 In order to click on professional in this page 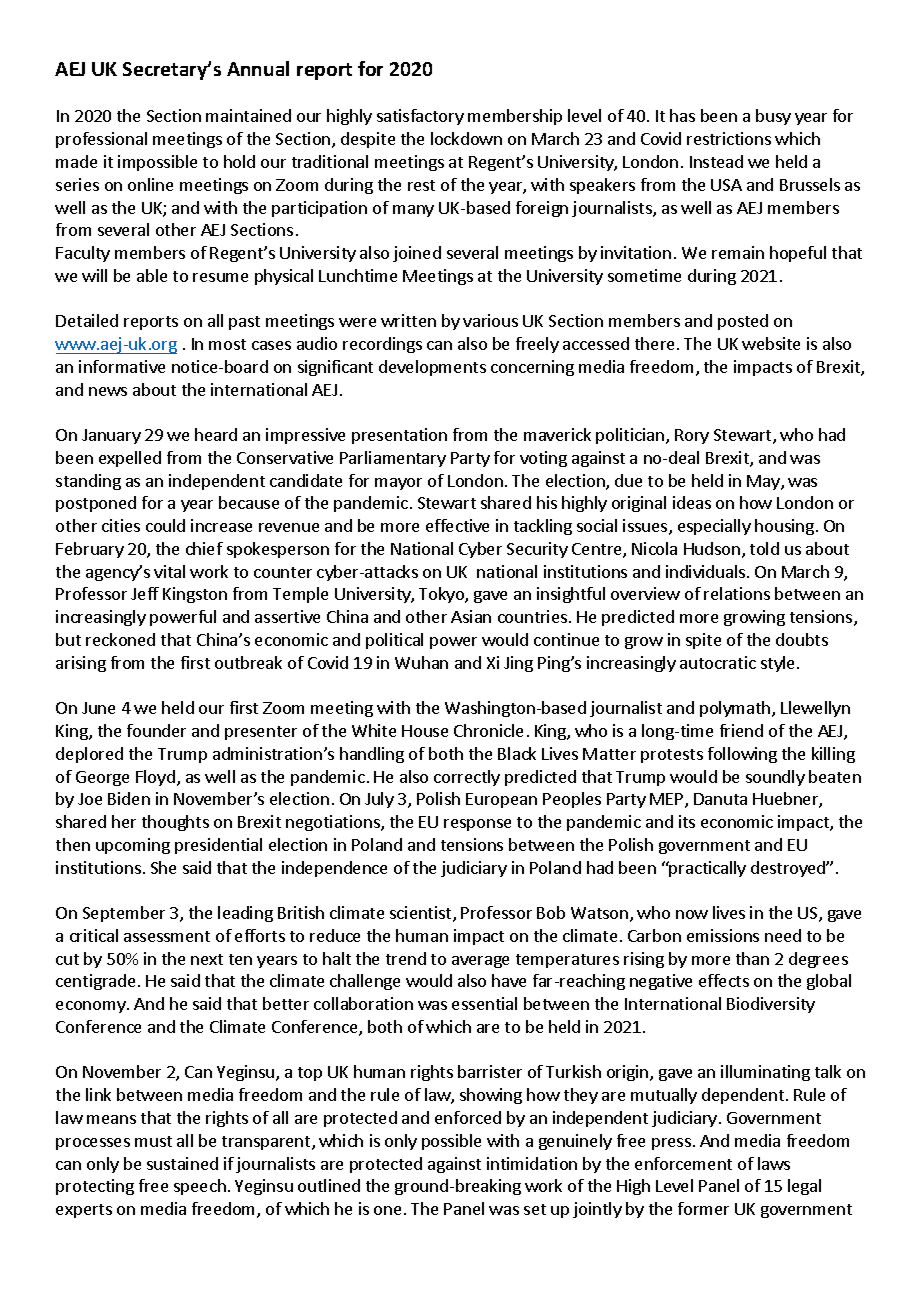, I will do `click(101, 140)`.
